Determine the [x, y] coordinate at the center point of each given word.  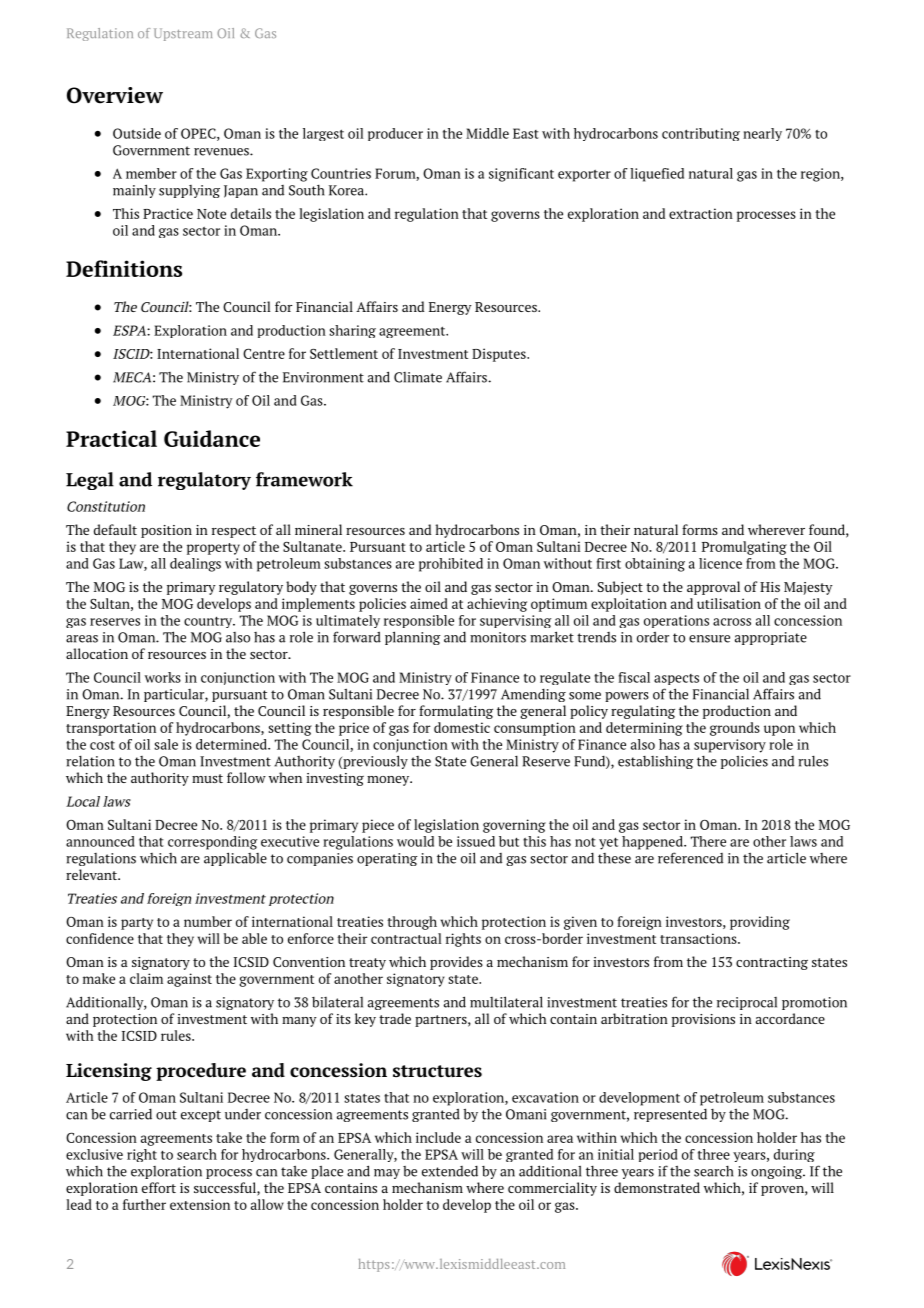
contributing [701, 134]
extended [450, 1171]
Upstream [183, 34]
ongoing [778, 1172]
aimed [429, 603]
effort [159, 1187]
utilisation [729, 603]
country [209, 622]
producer [395, 134]
